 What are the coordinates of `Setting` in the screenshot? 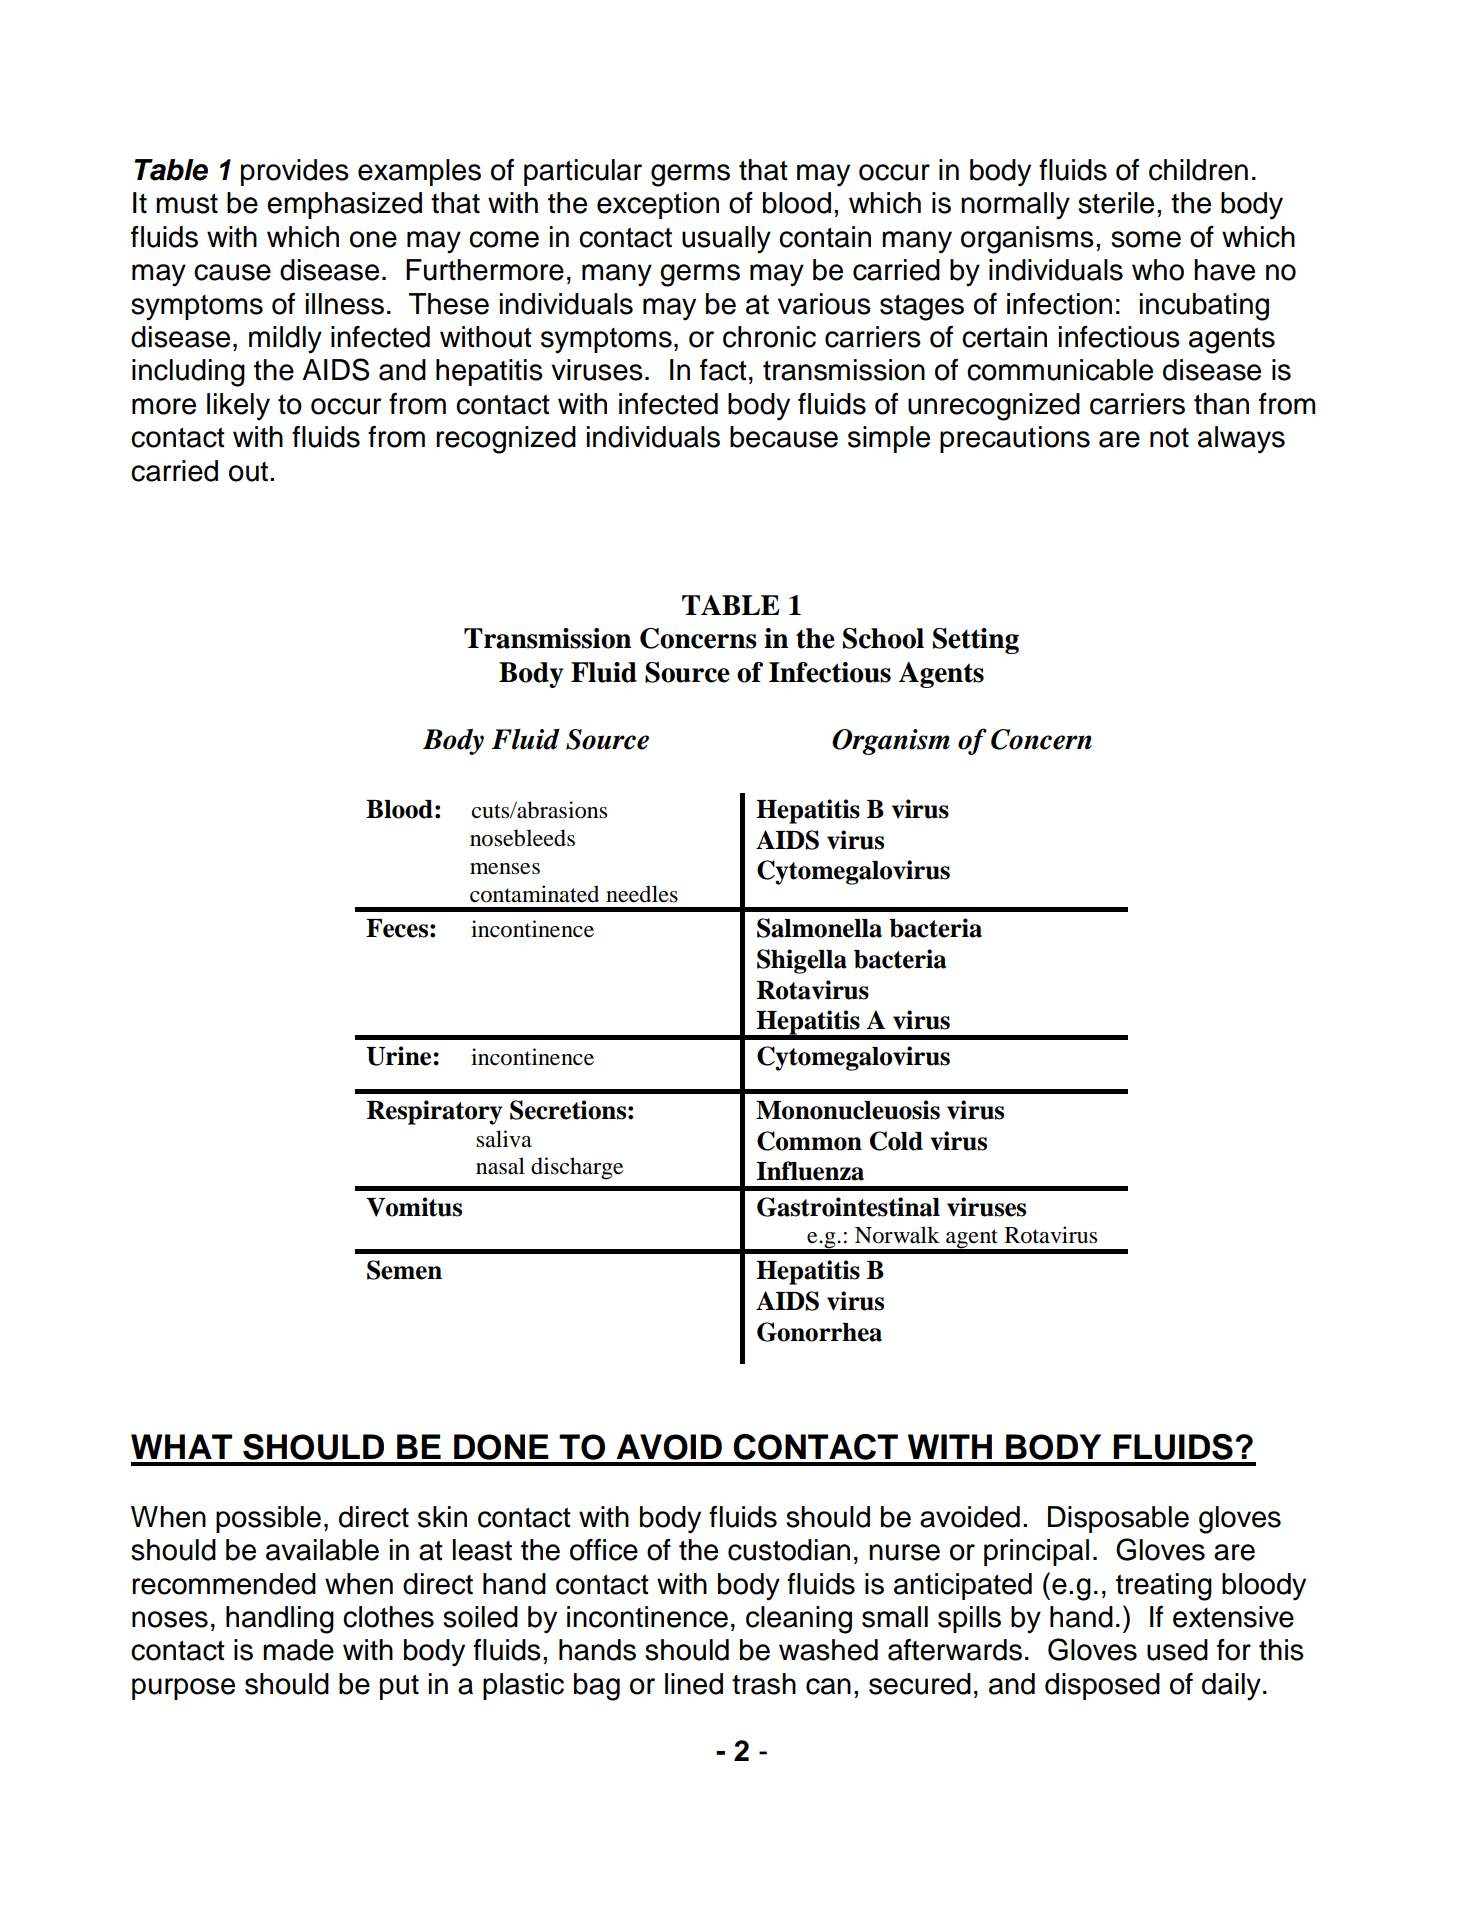 It's located at (976, 641).
